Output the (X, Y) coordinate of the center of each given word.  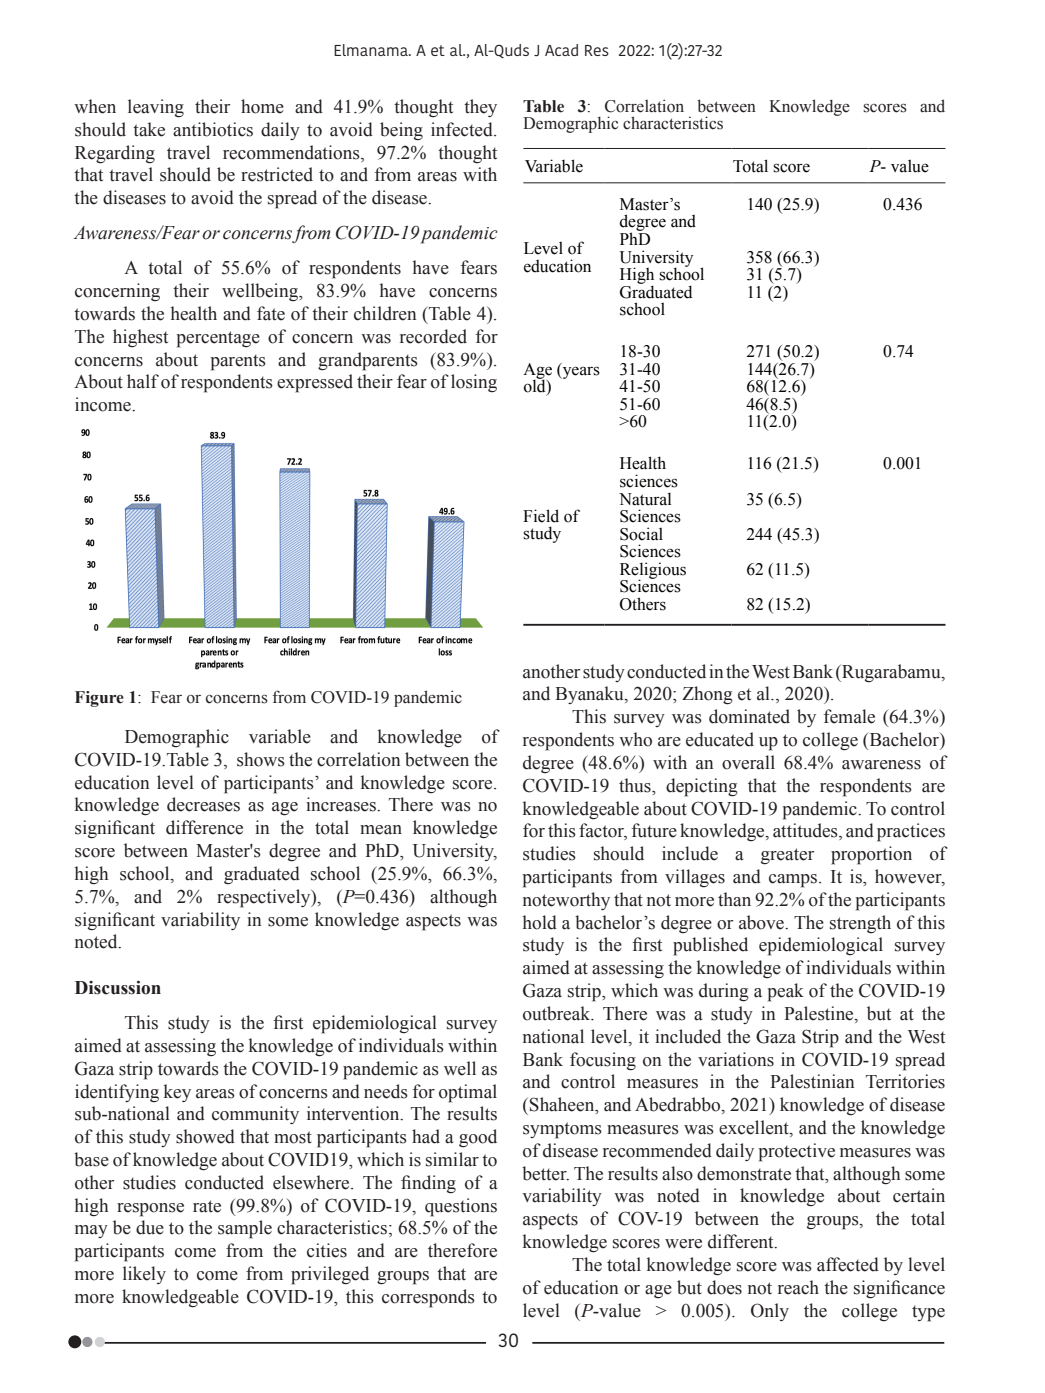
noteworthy (566, 901)
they (480, 108)
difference (204, 827)
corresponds (428, 1298)
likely (144, 1275)
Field (541, 516)
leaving (156, 108)
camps (794, 881)
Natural (645, 499)
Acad (561, 50)
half (143, 381)
